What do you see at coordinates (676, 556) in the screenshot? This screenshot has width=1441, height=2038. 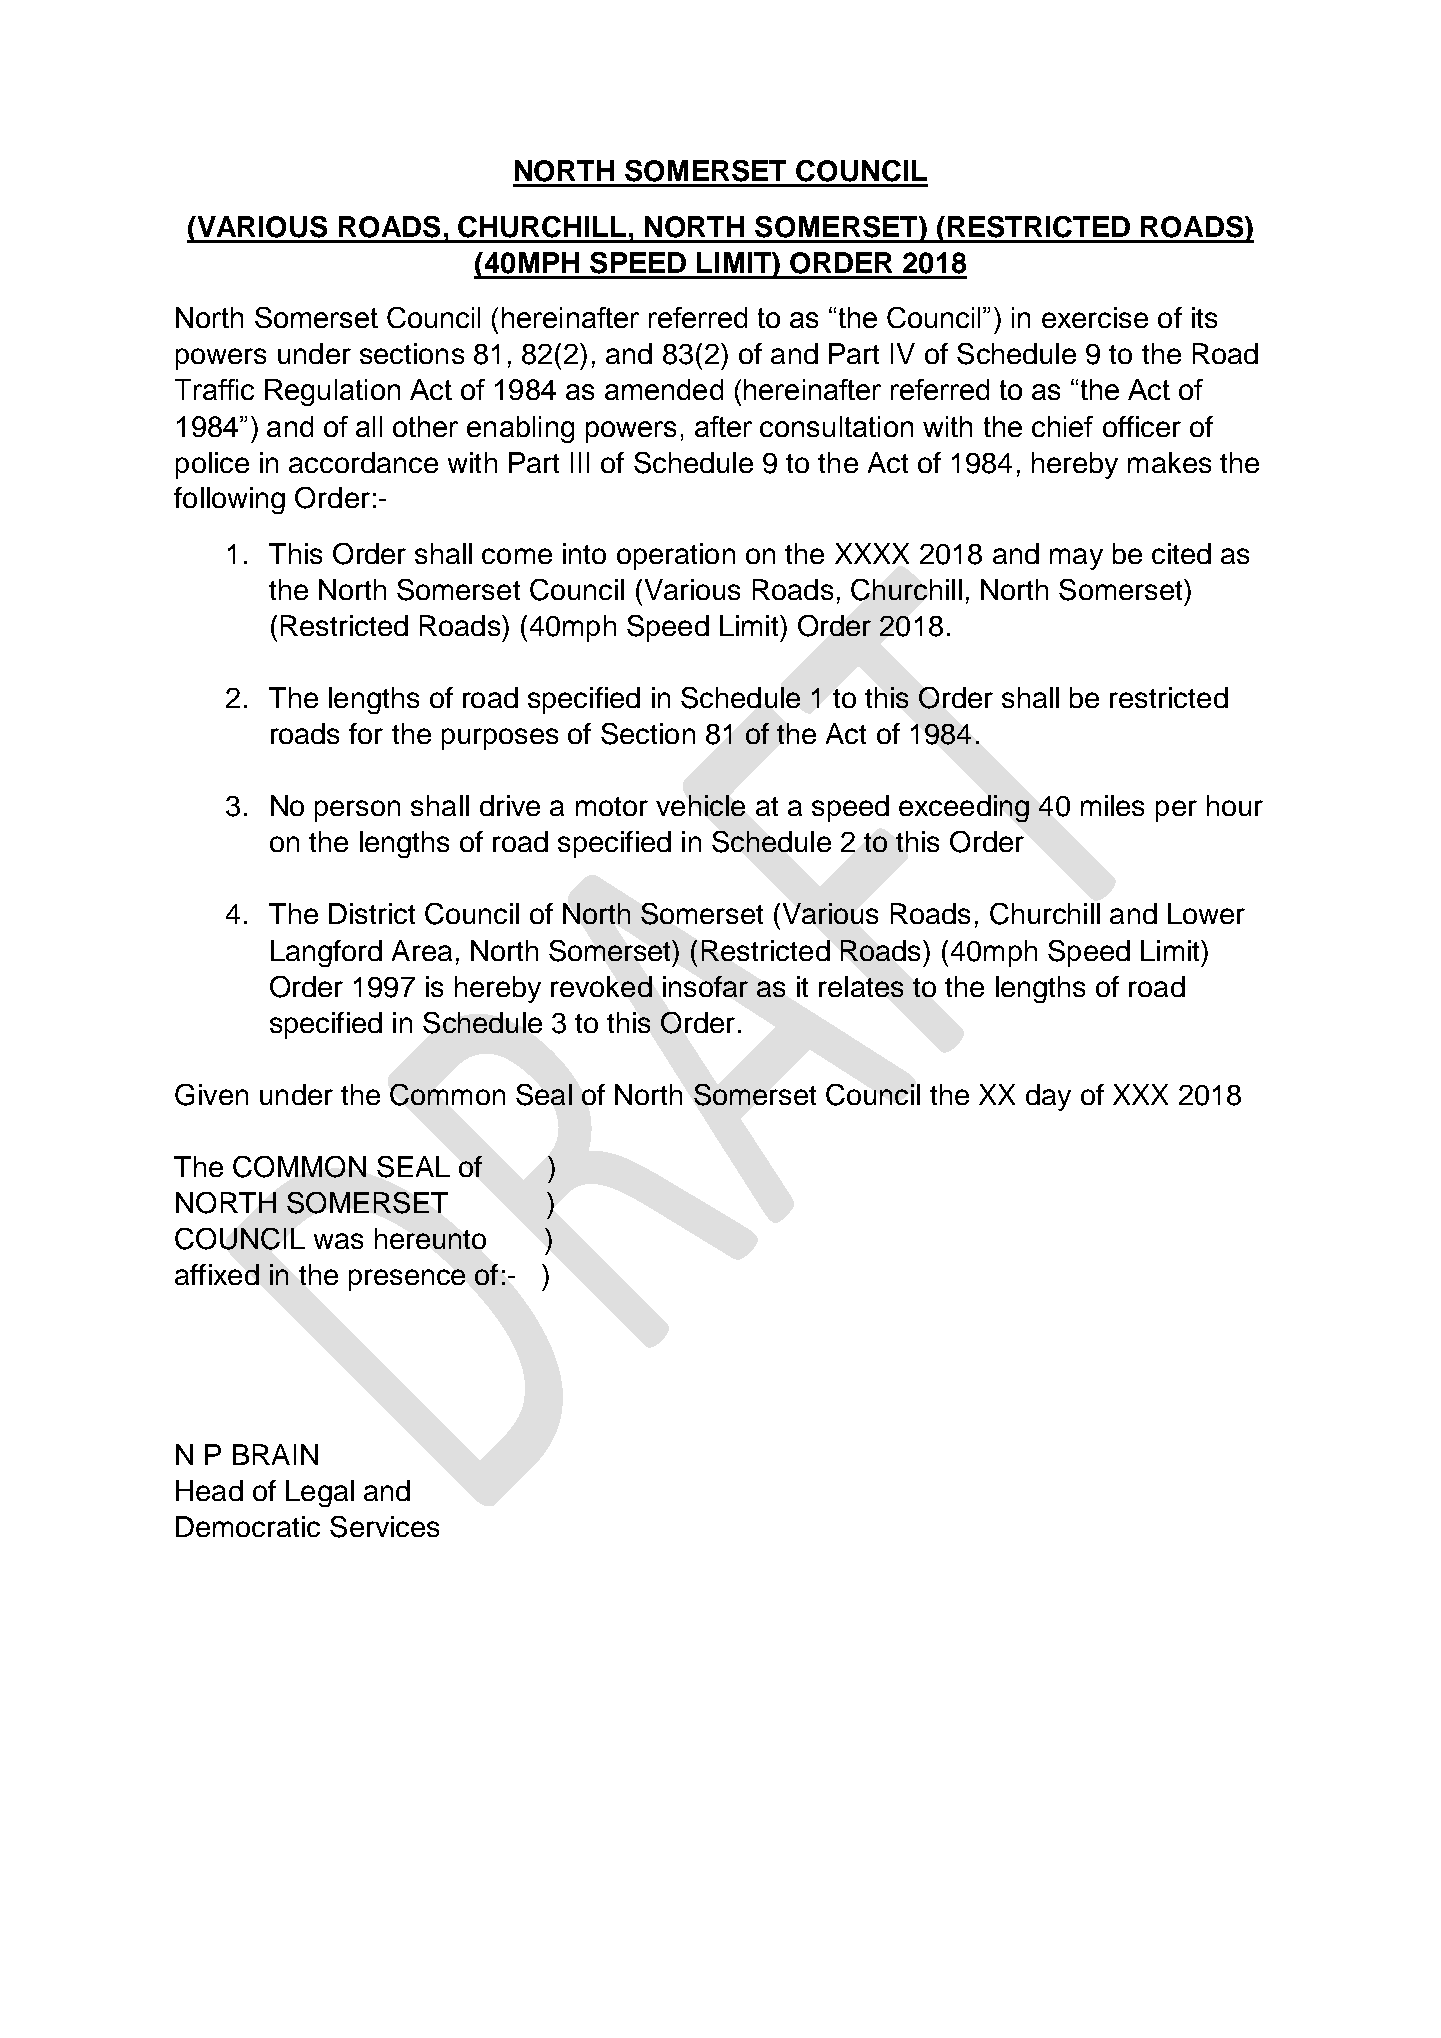 I see `operation` at bounding box center [676, 556].
